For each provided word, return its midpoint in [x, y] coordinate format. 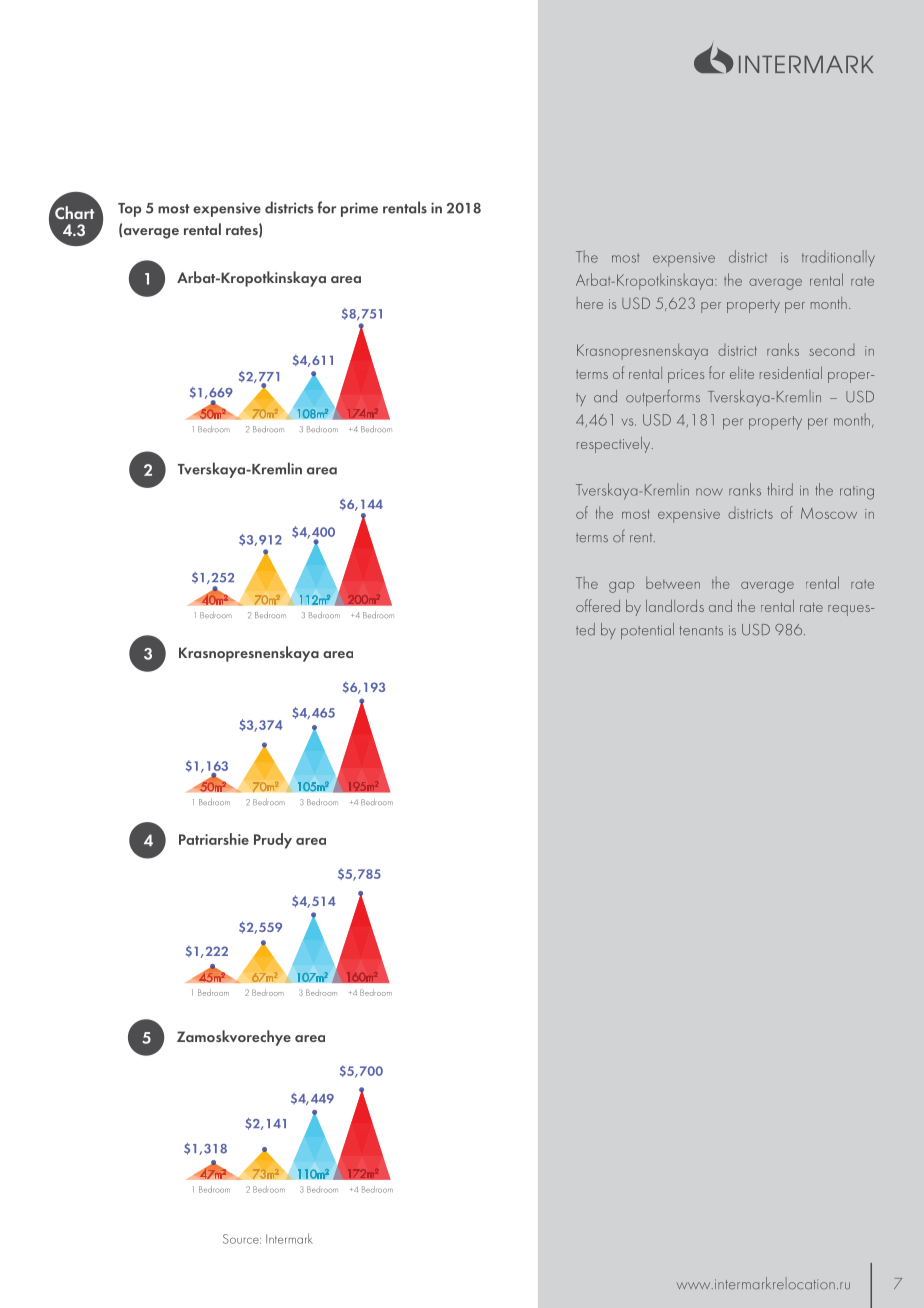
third [780, 489]
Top [129, 210]
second [831, 350]
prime [359, 209]
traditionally [838, 258]
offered [598, 605]
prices [686, 376]
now [709, 492]
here [590, 303]
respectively [615, 445]
